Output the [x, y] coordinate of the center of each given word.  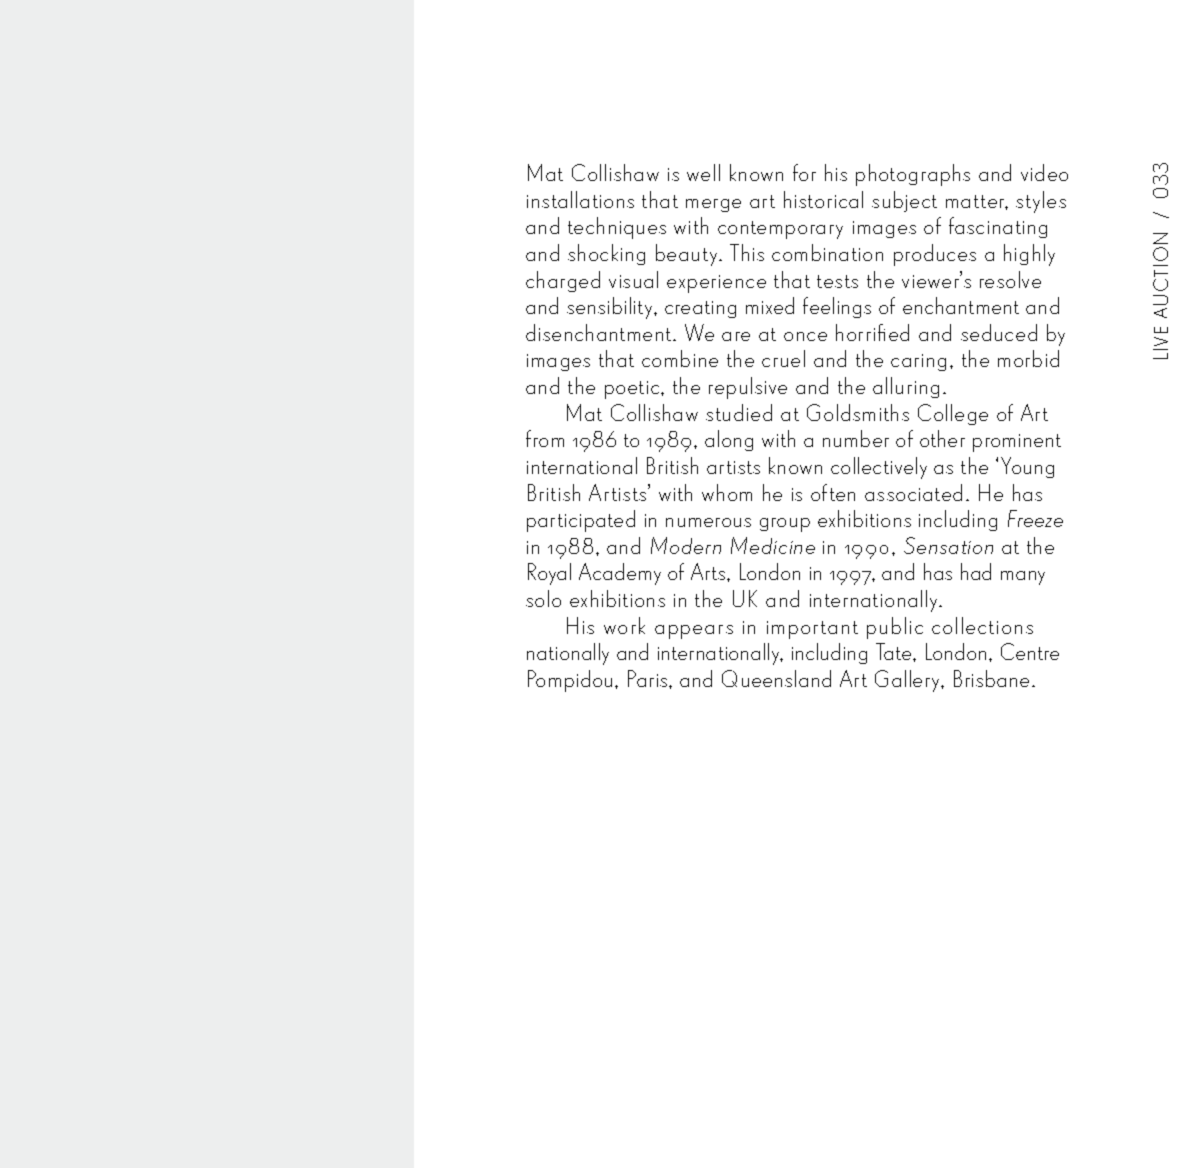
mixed [770, 305]
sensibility [611, 308]
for [804, 172]
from [545, 438]
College [953, 414]
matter [977, 202]
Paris [649, 678]
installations [580, 199]
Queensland [776, 678]
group [785, 525]
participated [581, 521]
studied [739, 412]
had [976, 571]
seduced [999, 332]
